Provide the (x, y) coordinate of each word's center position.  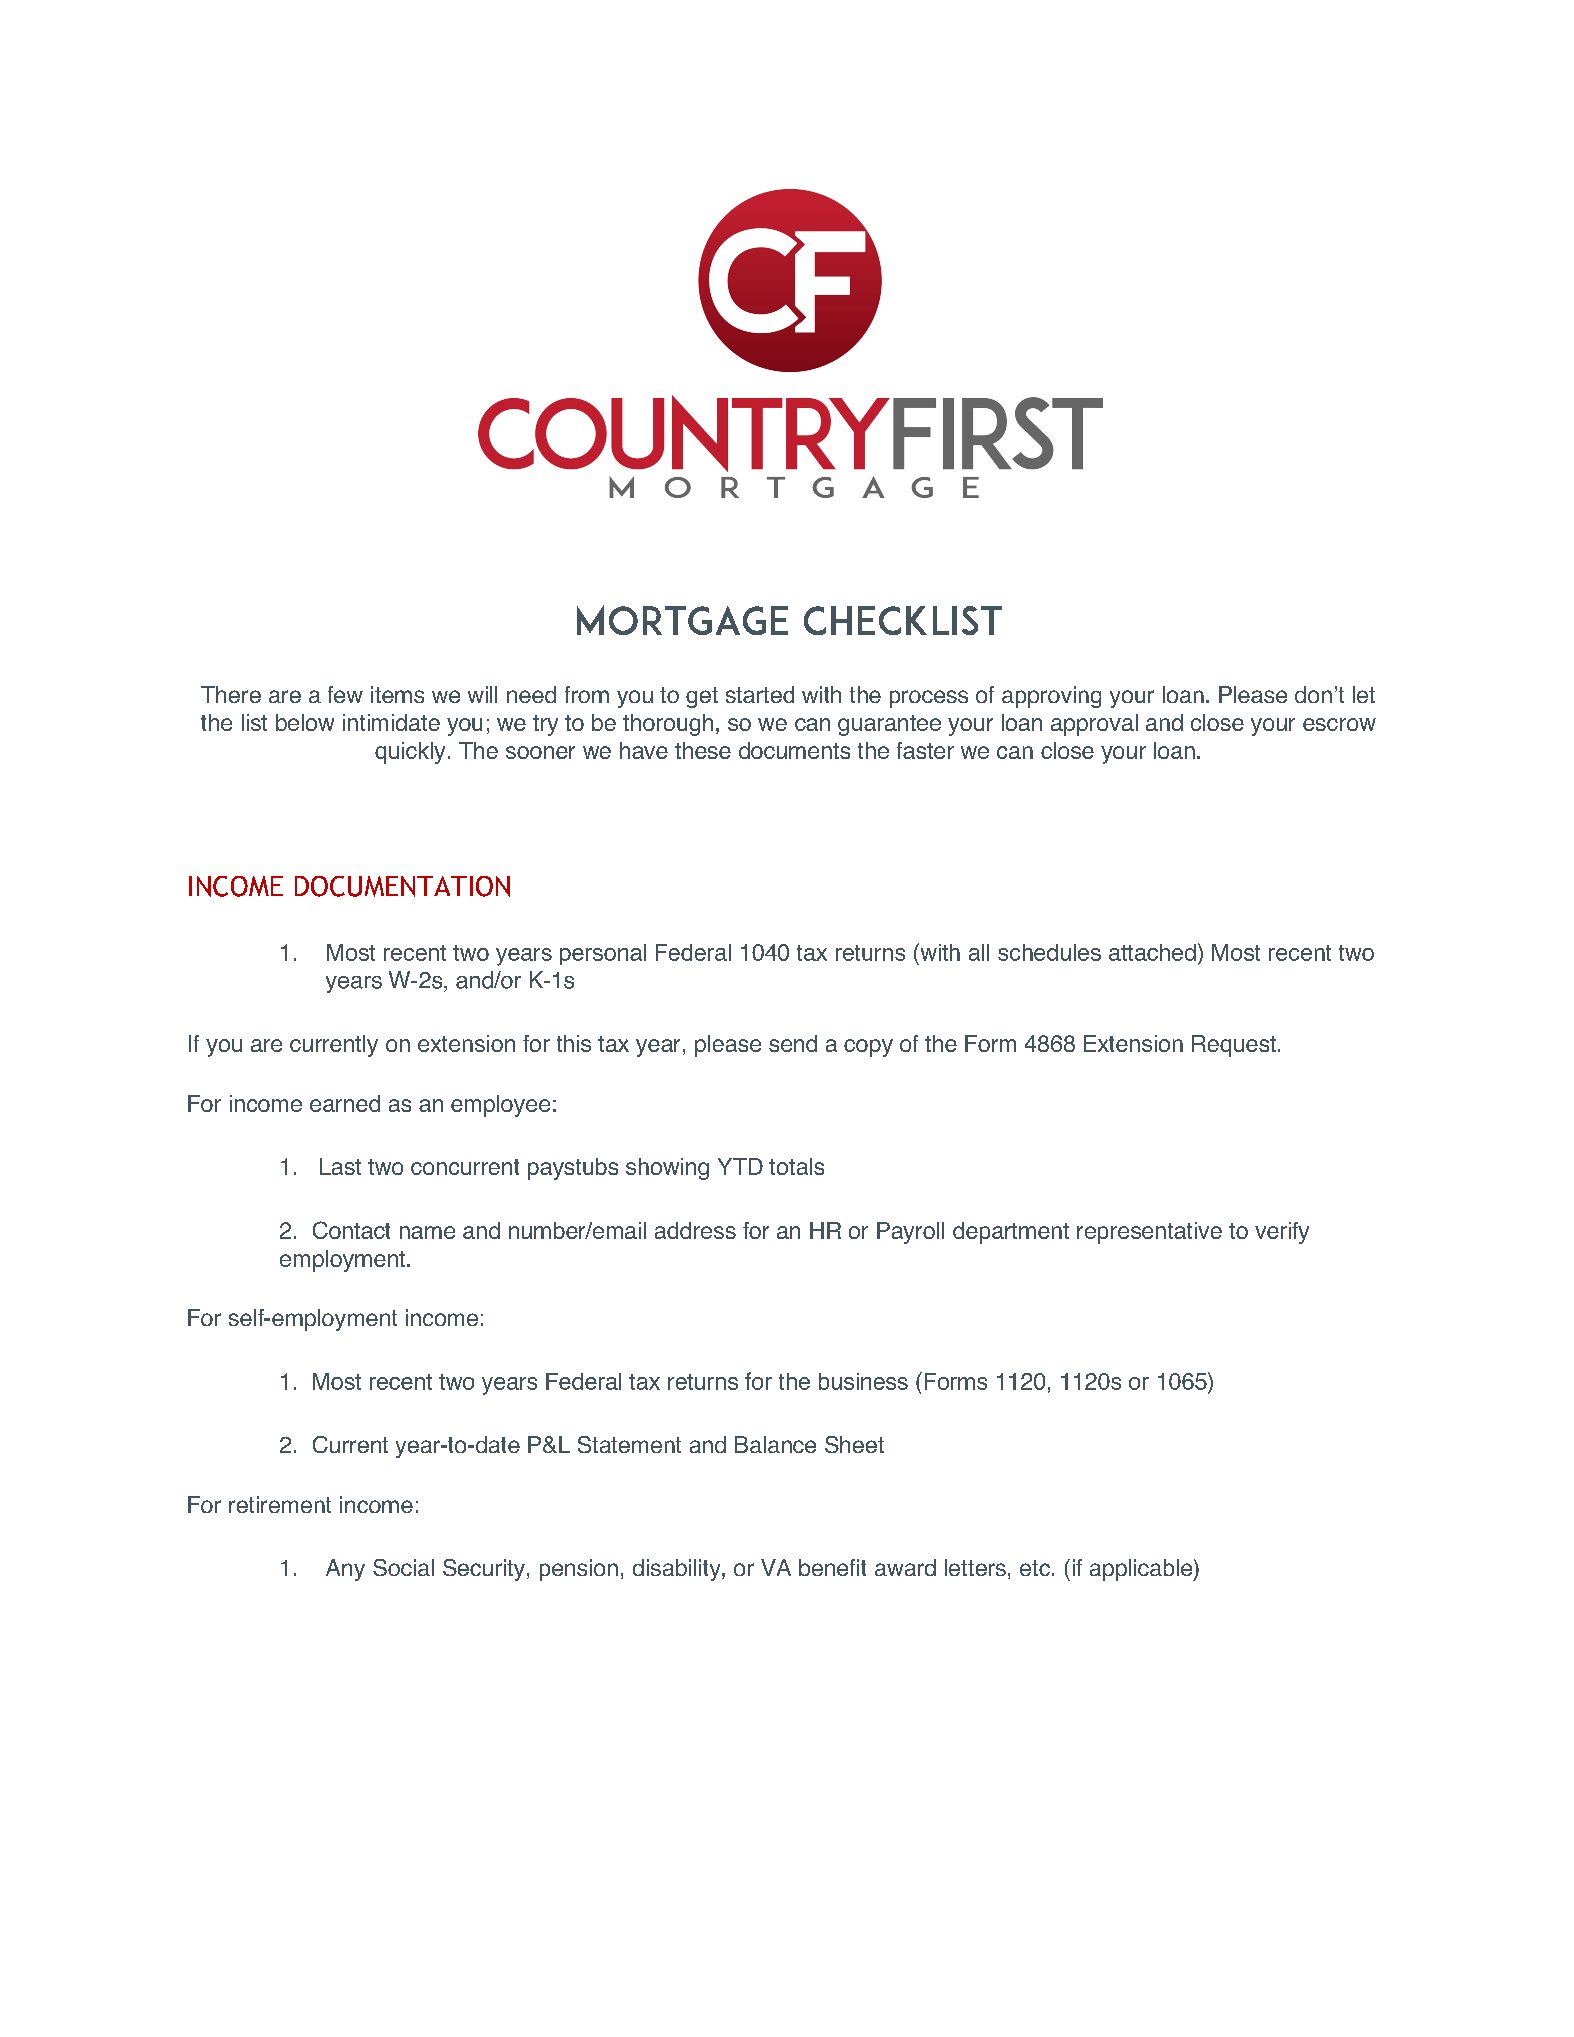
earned (345, 1103)
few (345, 694)
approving (1051, 697)
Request (1234, 1046)
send (793, 1043)
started (760, 694)
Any (345, 1570)
